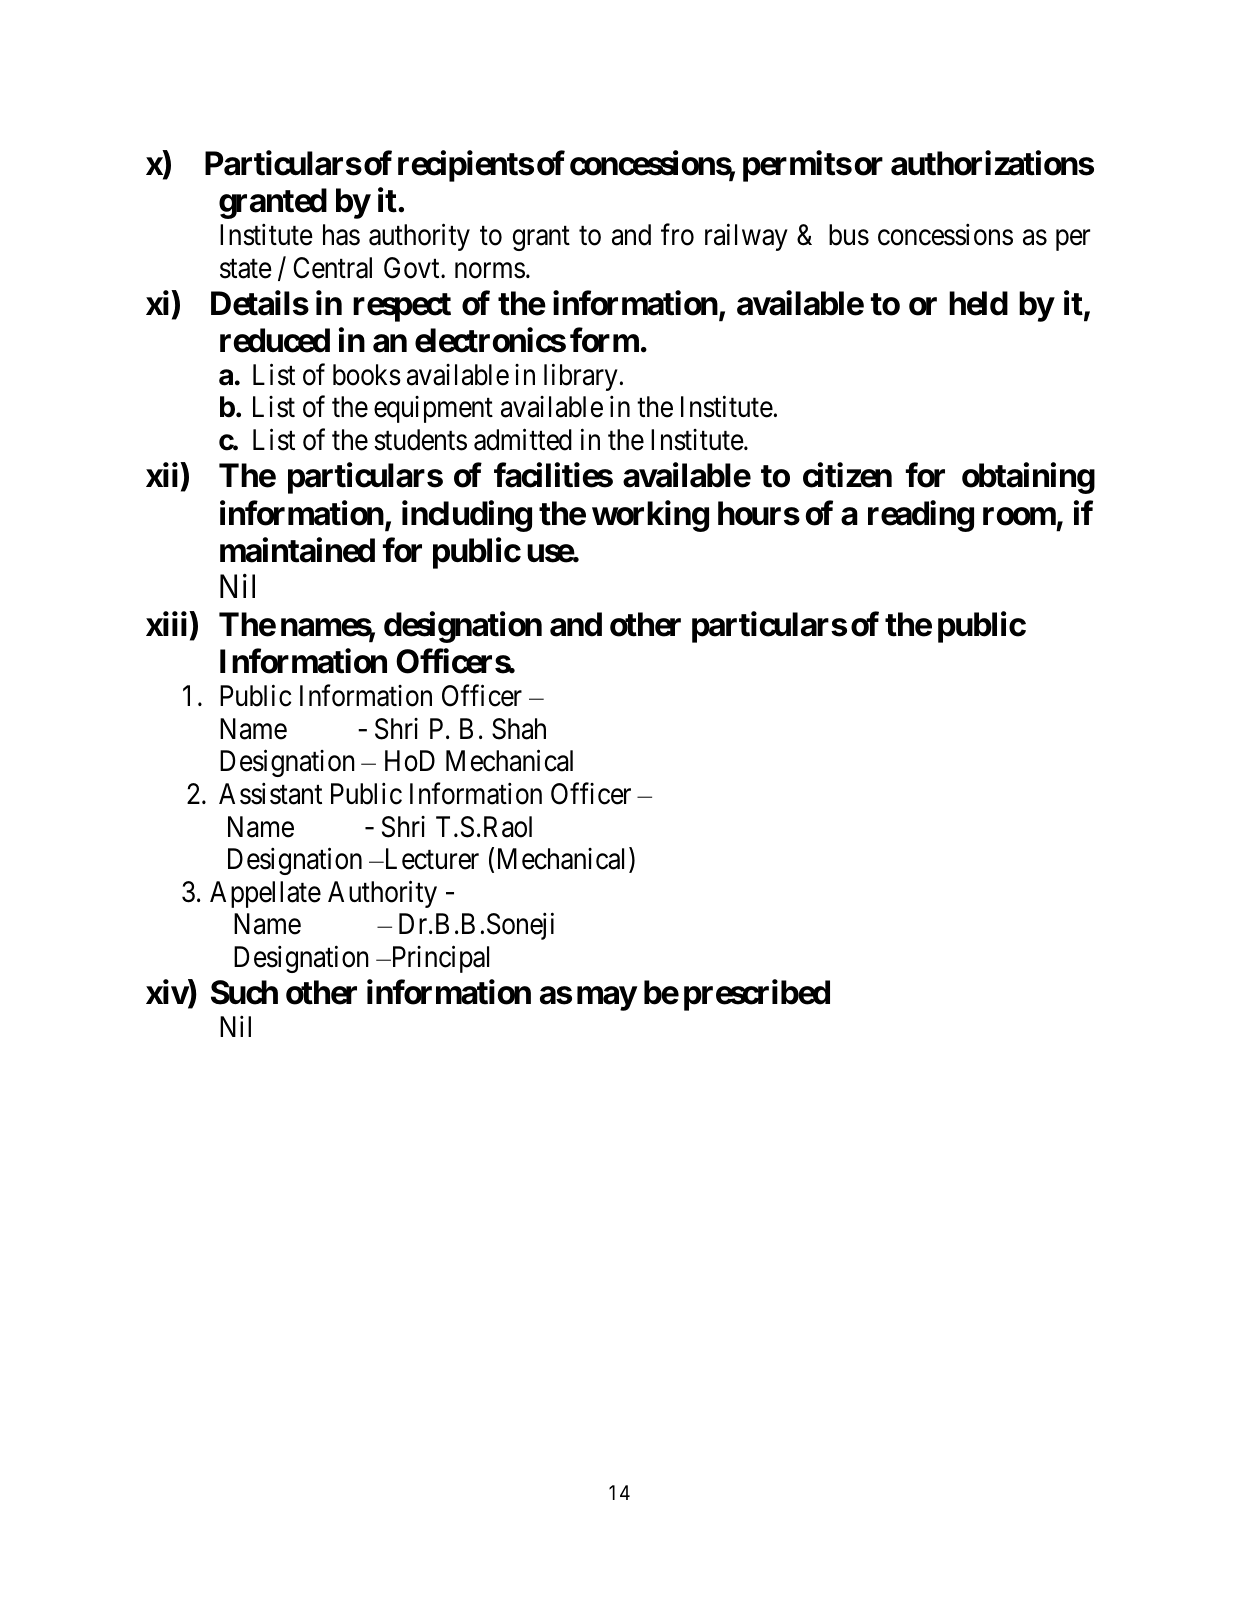 The image size is (1238, 1602). I want to click on admitted, so click(523, 439).
